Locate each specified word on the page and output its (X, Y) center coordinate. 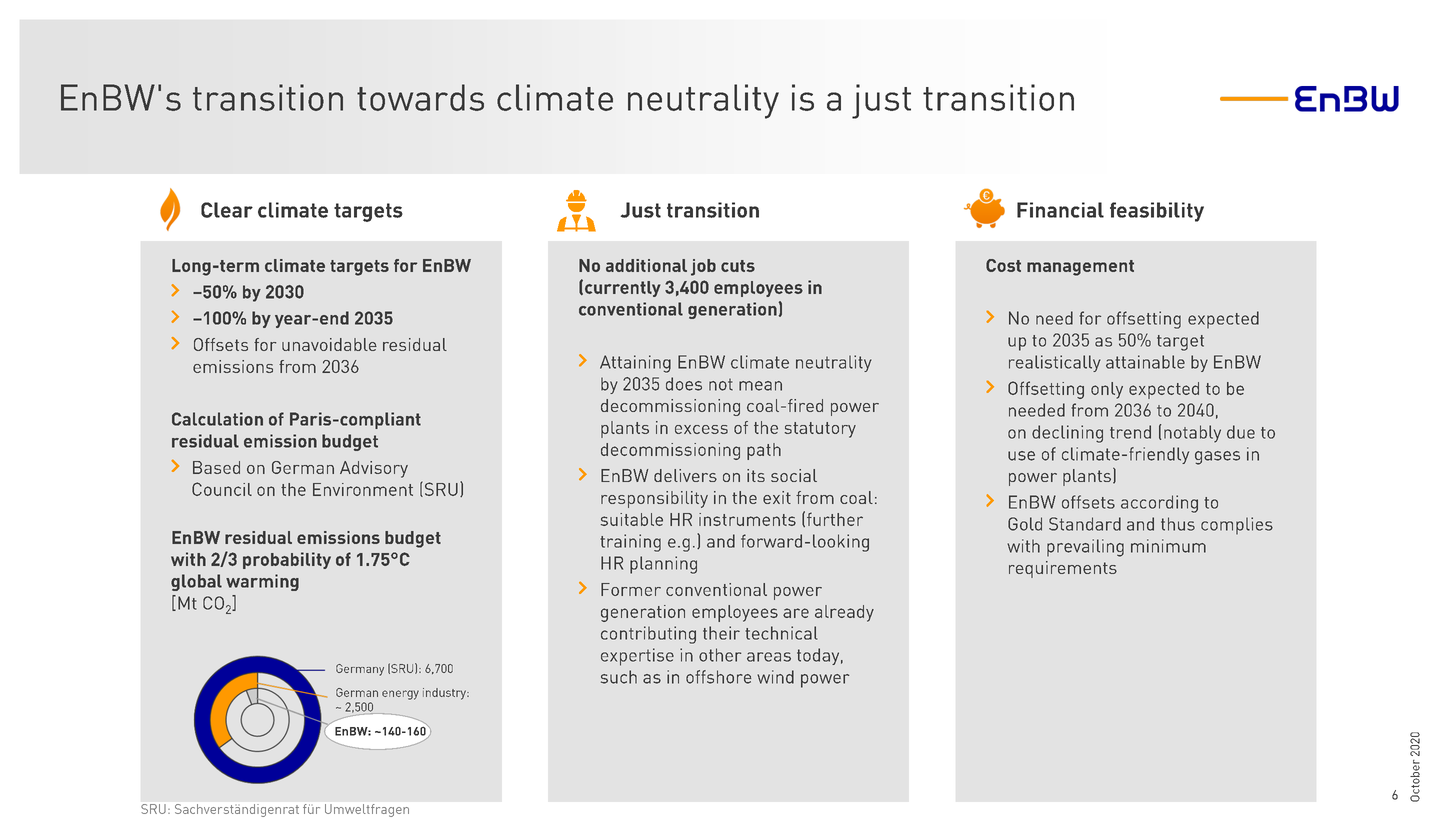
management (1080, 268)
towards (420, 97)
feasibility (1157, 212)
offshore (718, 677)
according (1159, 504)
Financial (1060, 210)
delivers (685, 475)
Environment (363, 489)
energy (400, 695)
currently (623, 289)
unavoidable (329, 344)
